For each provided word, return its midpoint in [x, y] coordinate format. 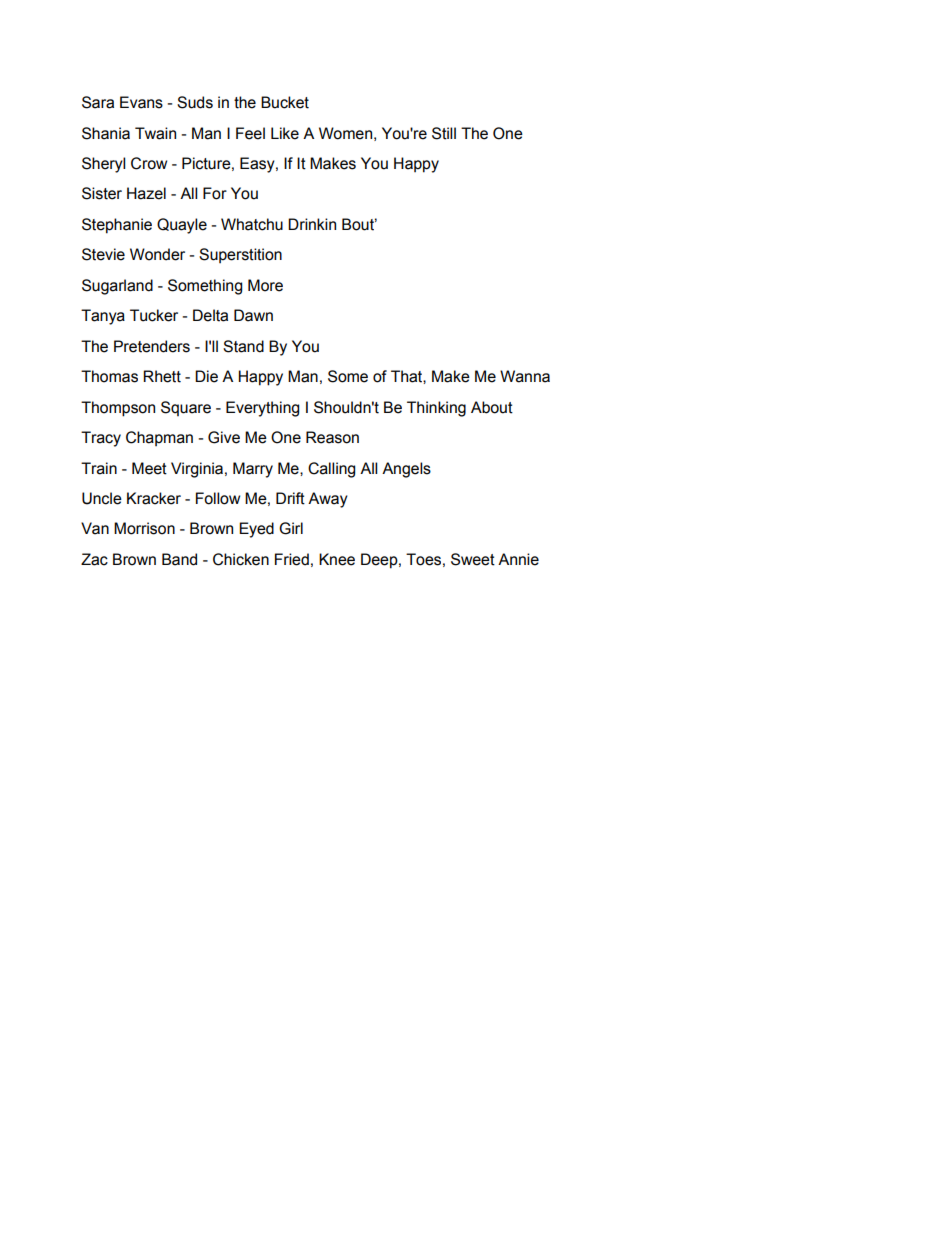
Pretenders [152, 346]
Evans [141, 102]
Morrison [144, 528]
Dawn [253, 315]
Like [285, 133]
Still [444, 133]
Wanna [525, 376]
